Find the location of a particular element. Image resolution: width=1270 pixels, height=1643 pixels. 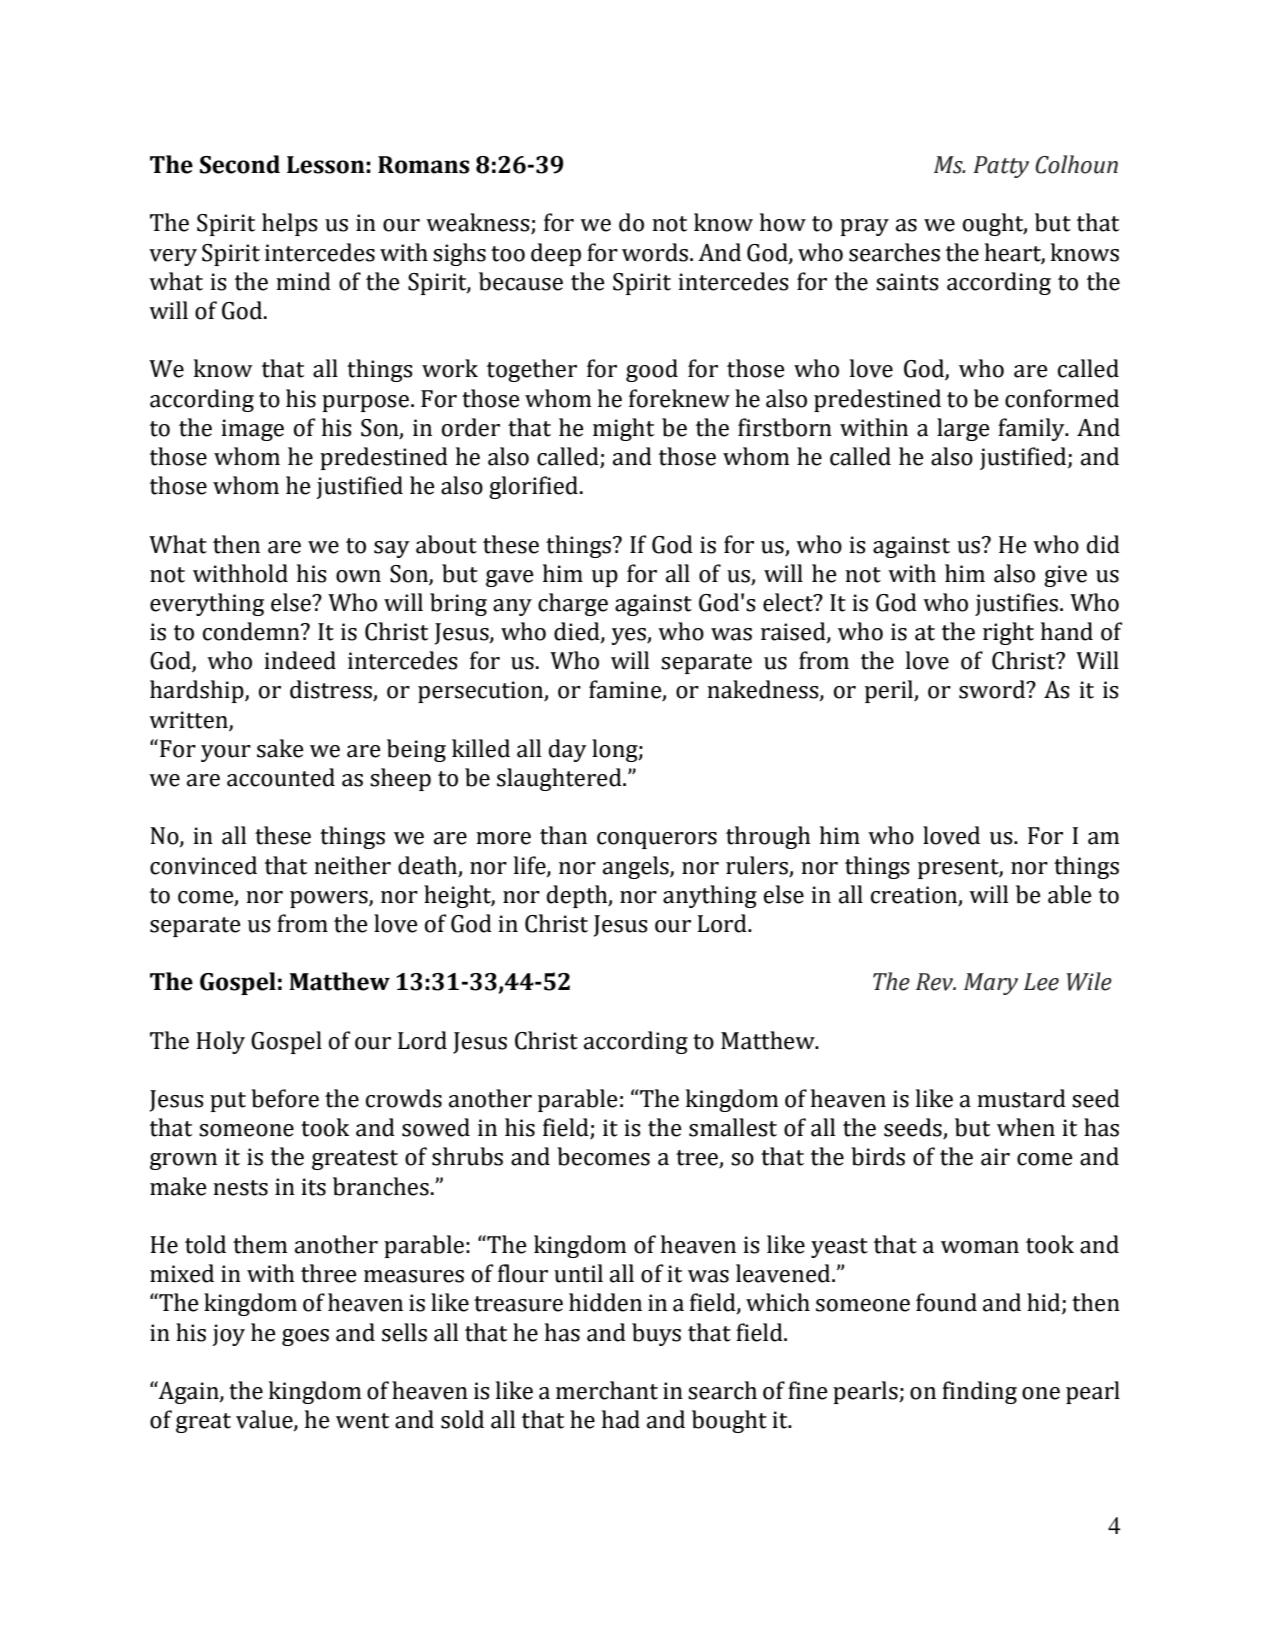

might is located at coordinates (623, 429).
